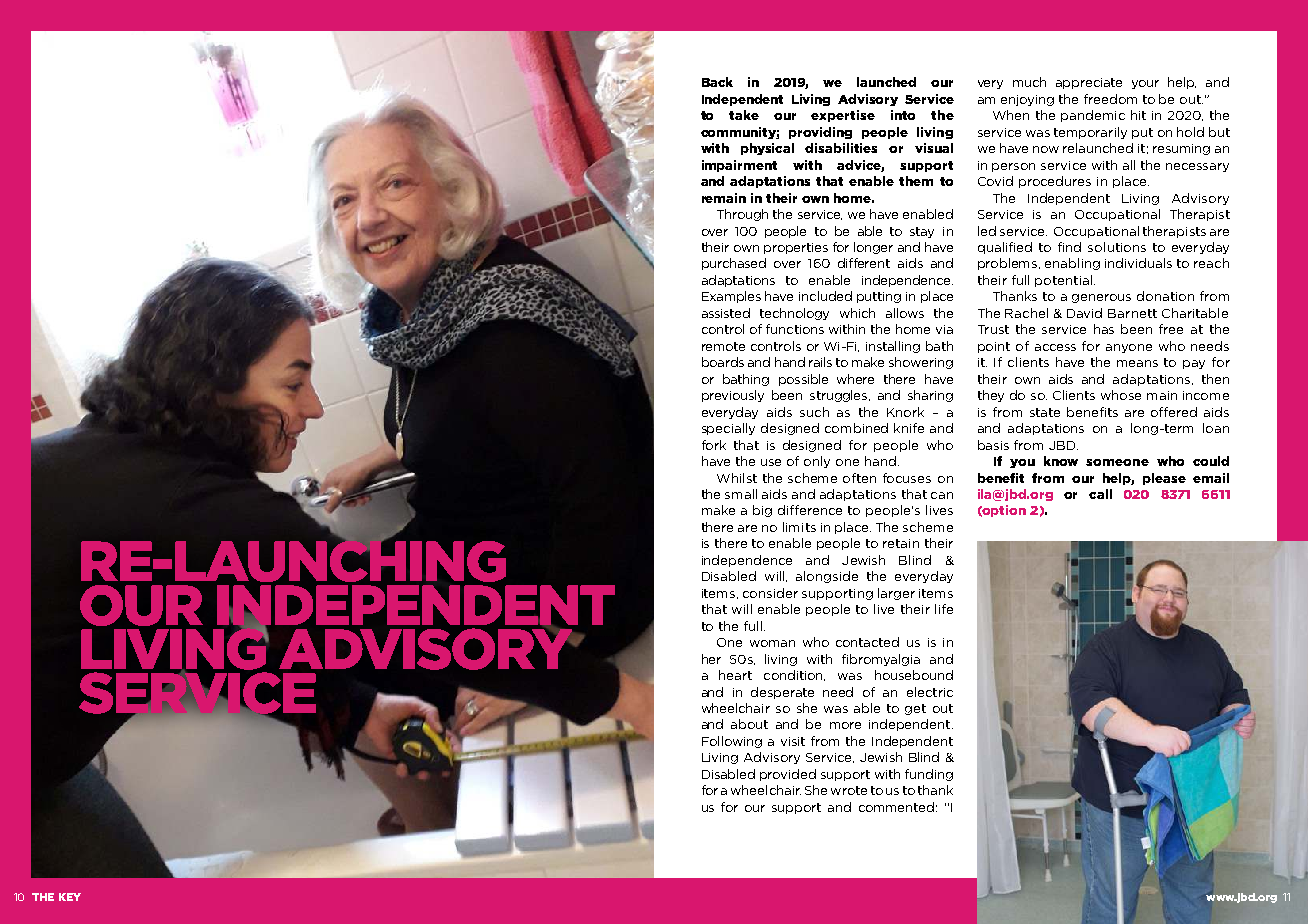 This image has width=1308, height=924. I want to click on pandemic, so click(1093, 116).
